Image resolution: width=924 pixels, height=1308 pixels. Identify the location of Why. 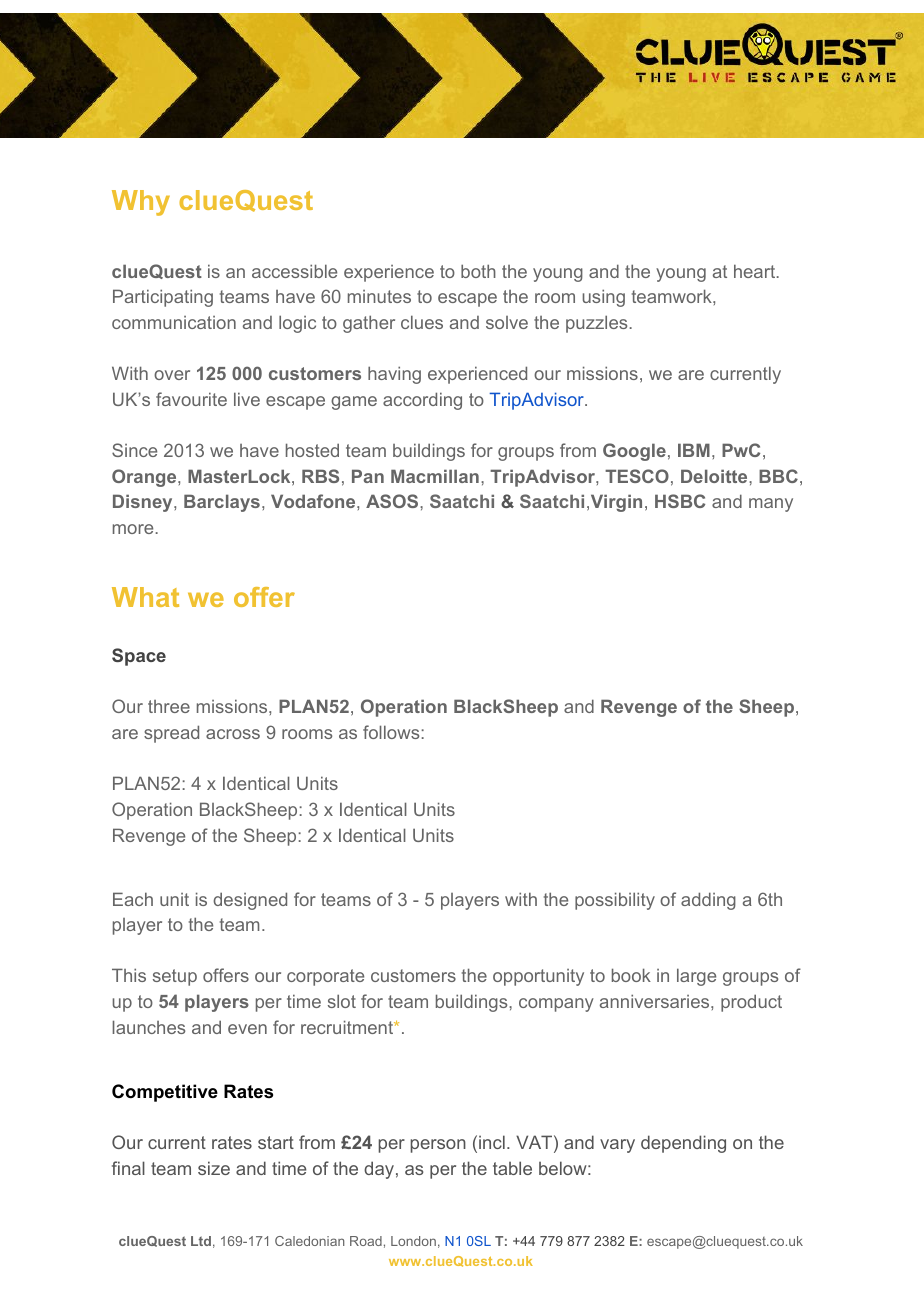
(141, 203).
